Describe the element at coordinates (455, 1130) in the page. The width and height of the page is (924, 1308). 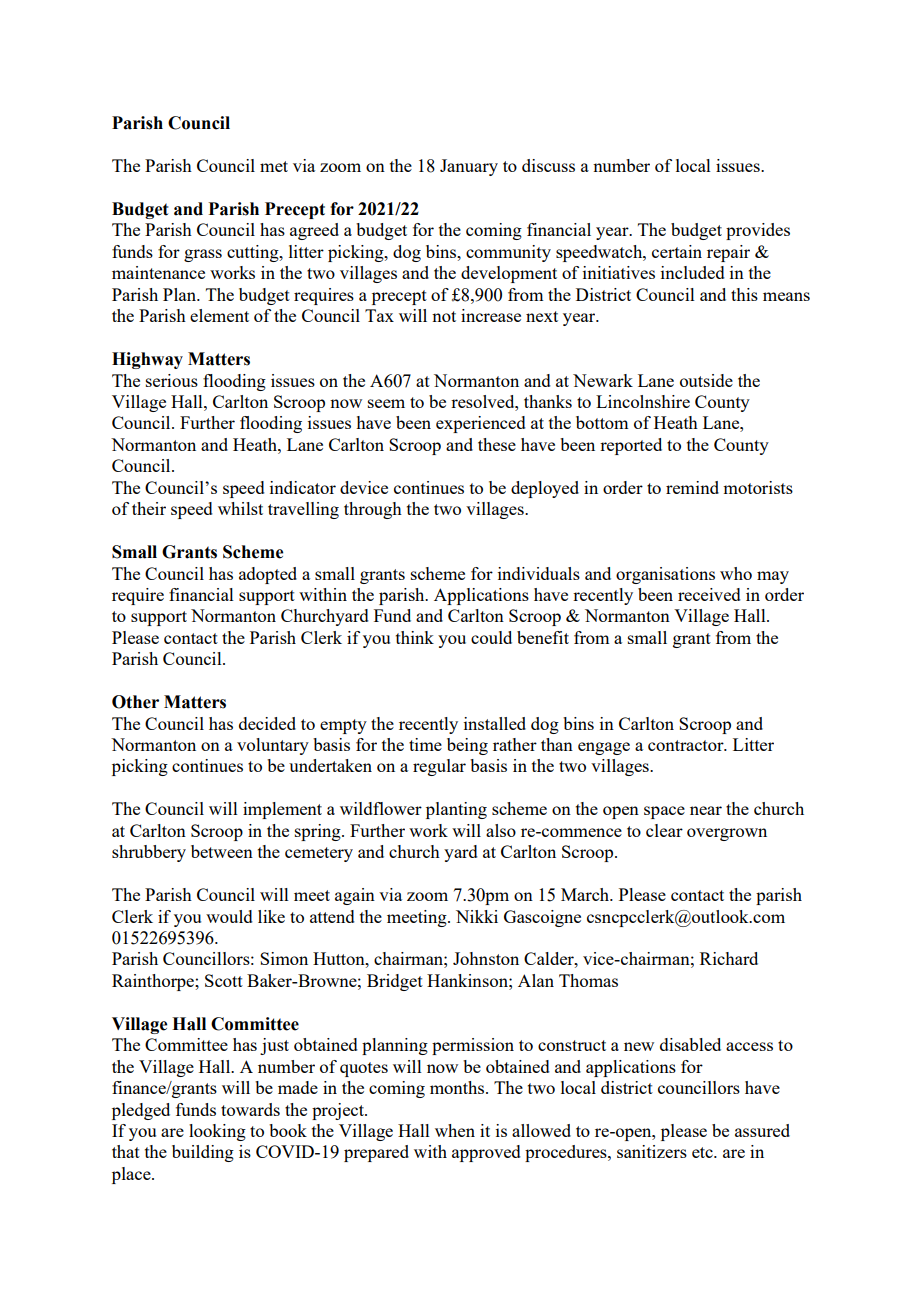
I see `when` at that location.
